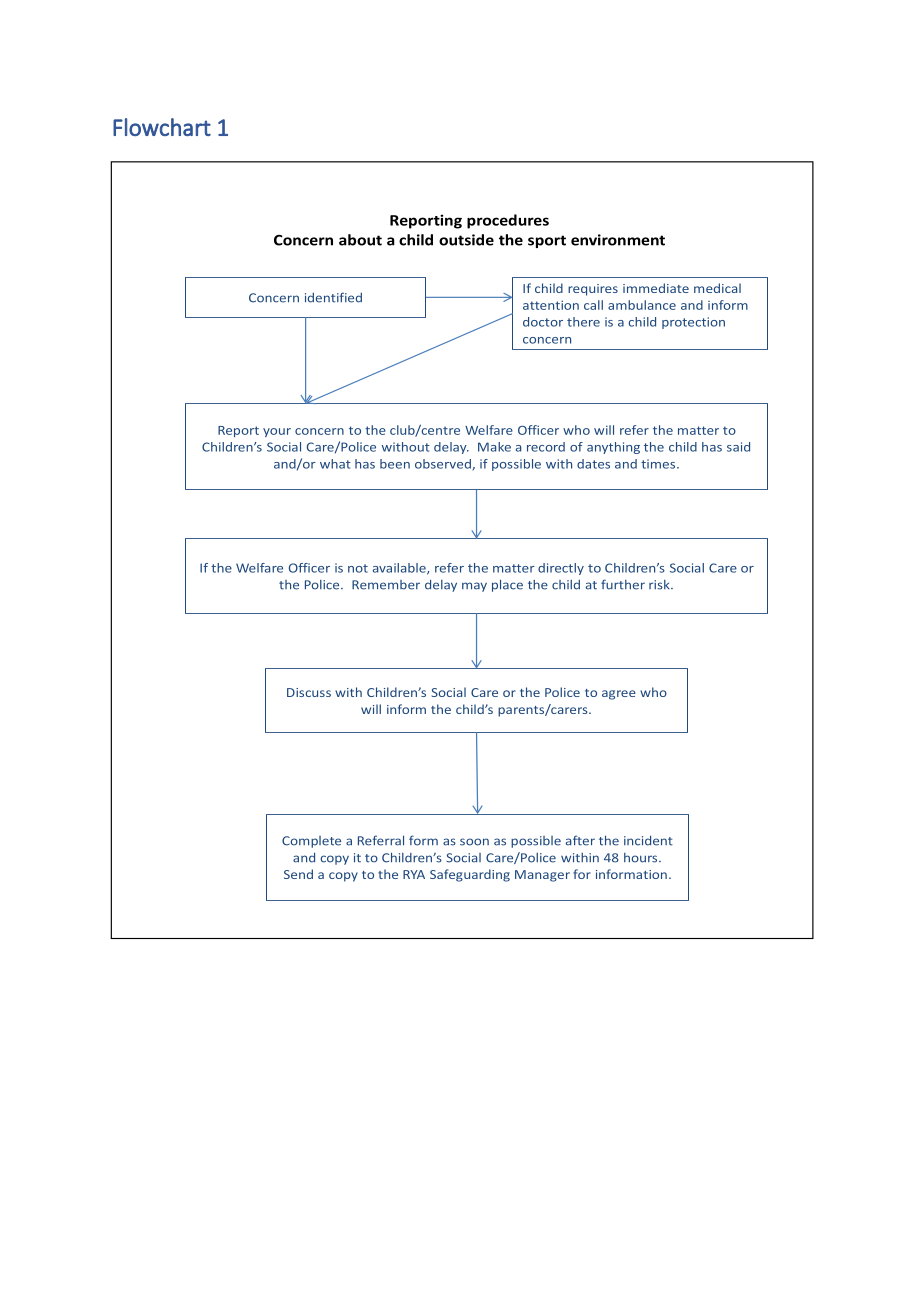 Image resolution: width=924 pixels, height=1308 pixels. What do you see at coordinates (474, 842) in the screenshot?
I see `soon` at bounding box center [474, 842].
